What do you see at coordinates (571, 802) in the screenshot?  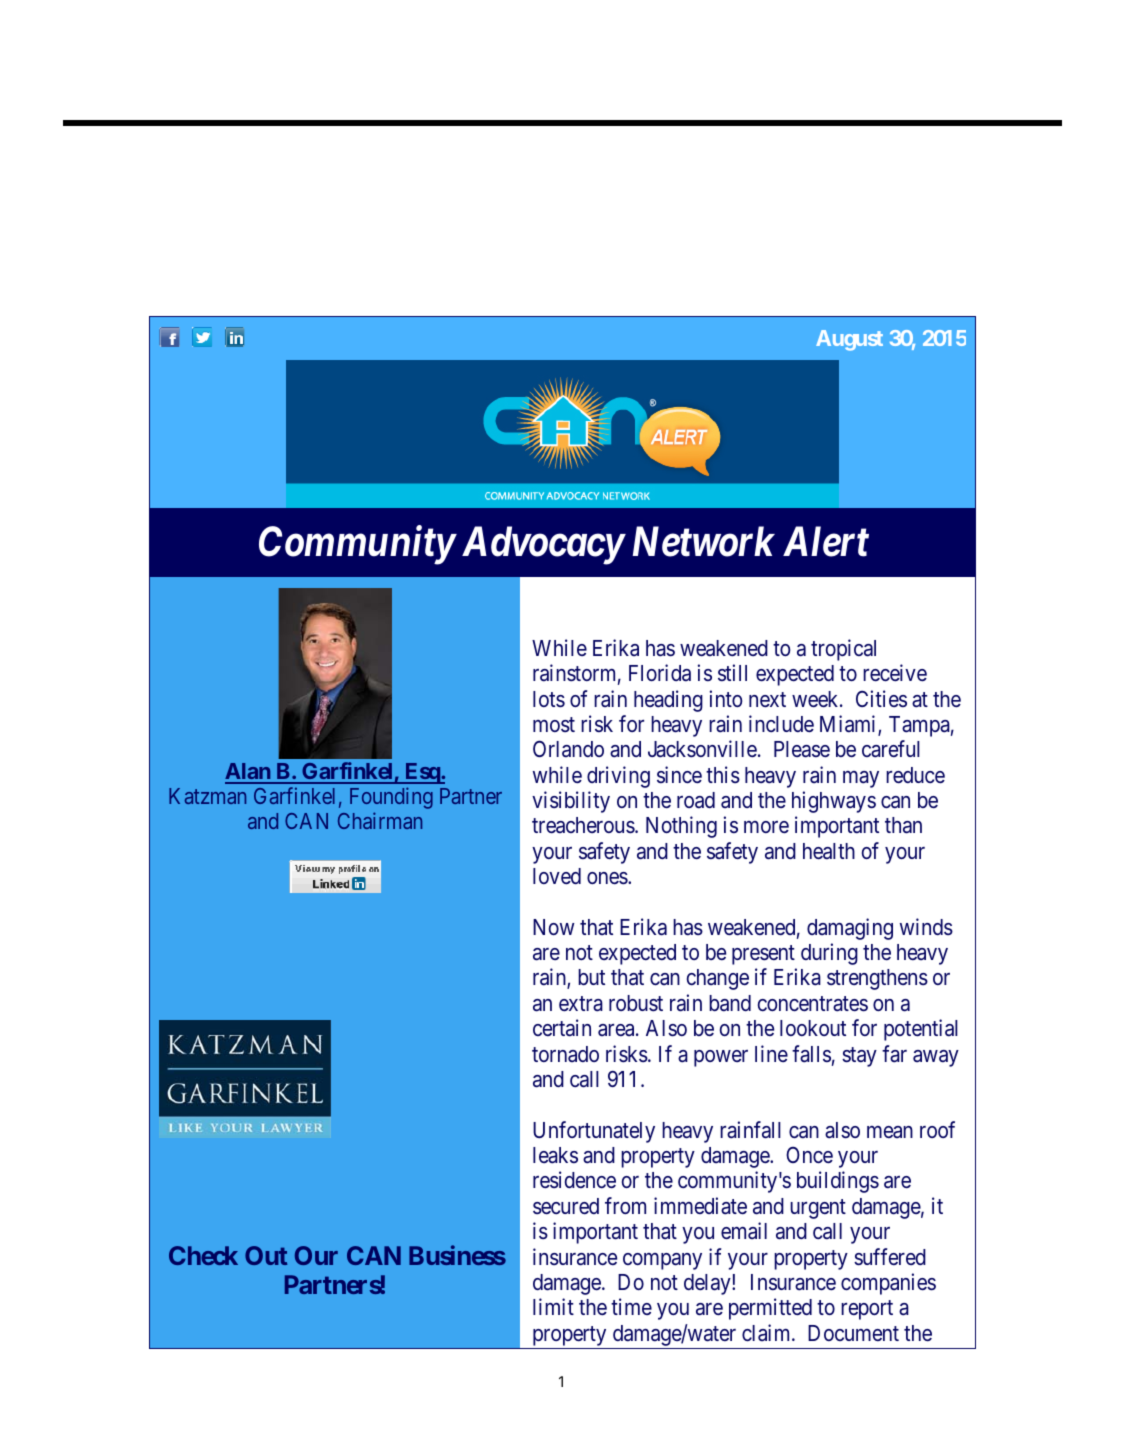 I see `visibility` at bounding box center [571, 802].
